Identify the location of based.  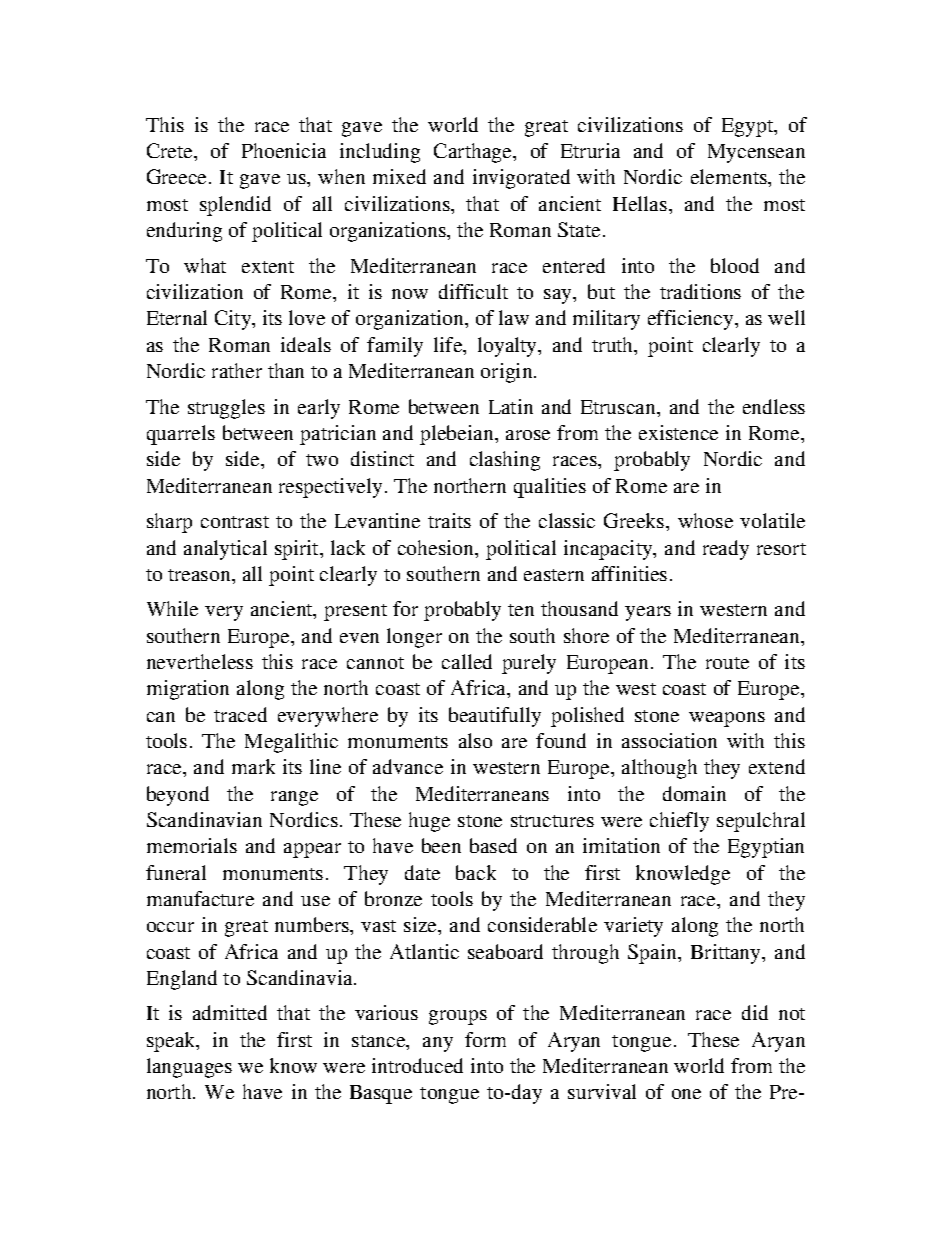
(493, 845).
